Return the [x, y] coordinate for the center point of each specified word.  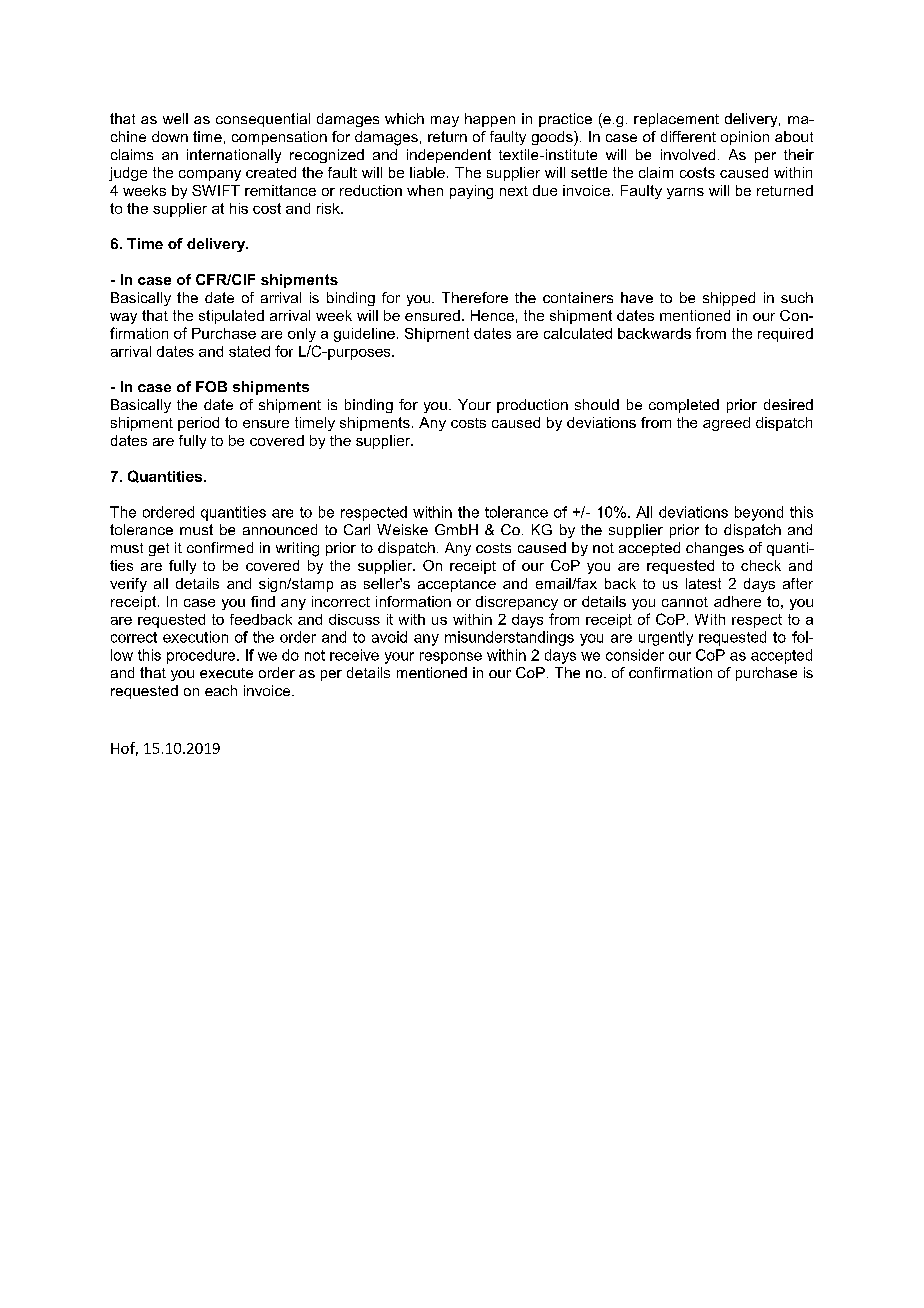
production [532, 406]
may [445, 121]
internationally [234, 156]
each [221, 690]
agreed [726, 424]
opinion [745, 138]
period [198, 424]
